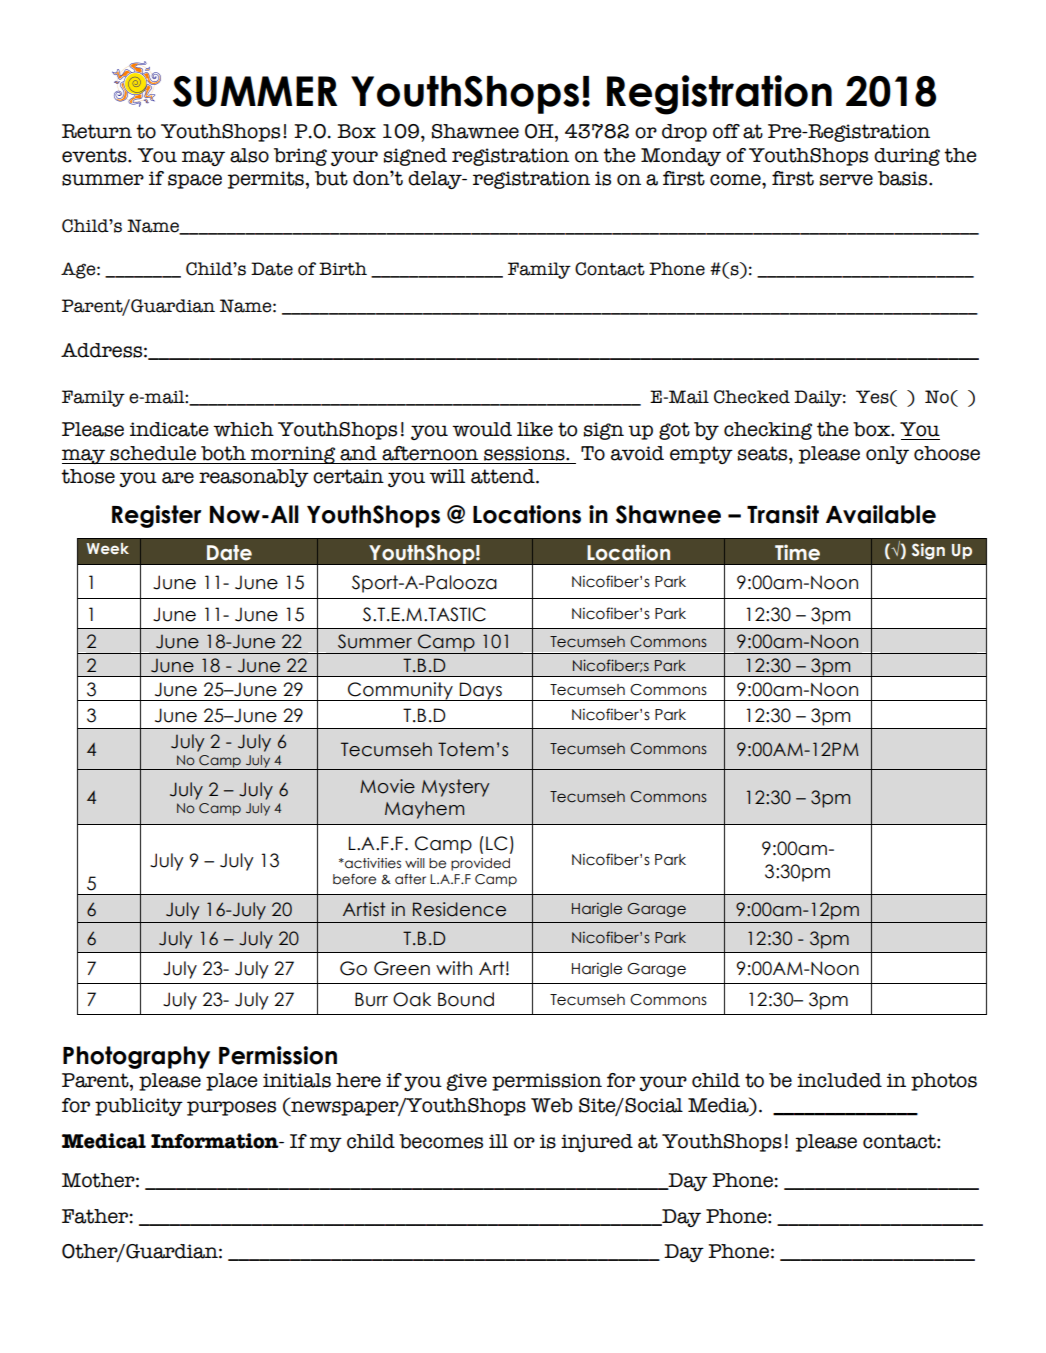 This page has width=1046, height=1353. I want to click on Time, so click(797, 552).
